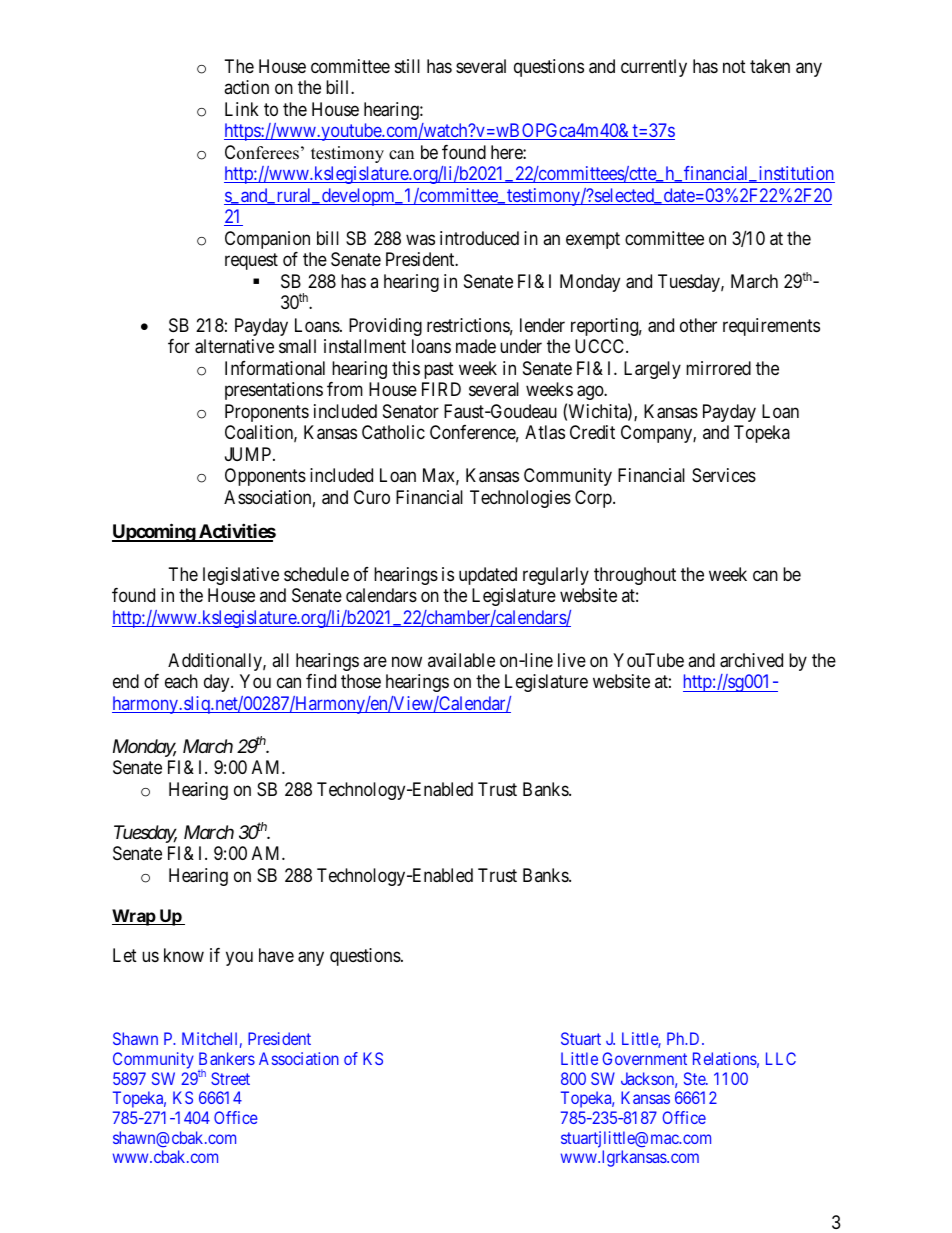  What do you see at coordinates (718, 368) in the screenshot?
I see `mirrored` at bounding box center [718, 368].
